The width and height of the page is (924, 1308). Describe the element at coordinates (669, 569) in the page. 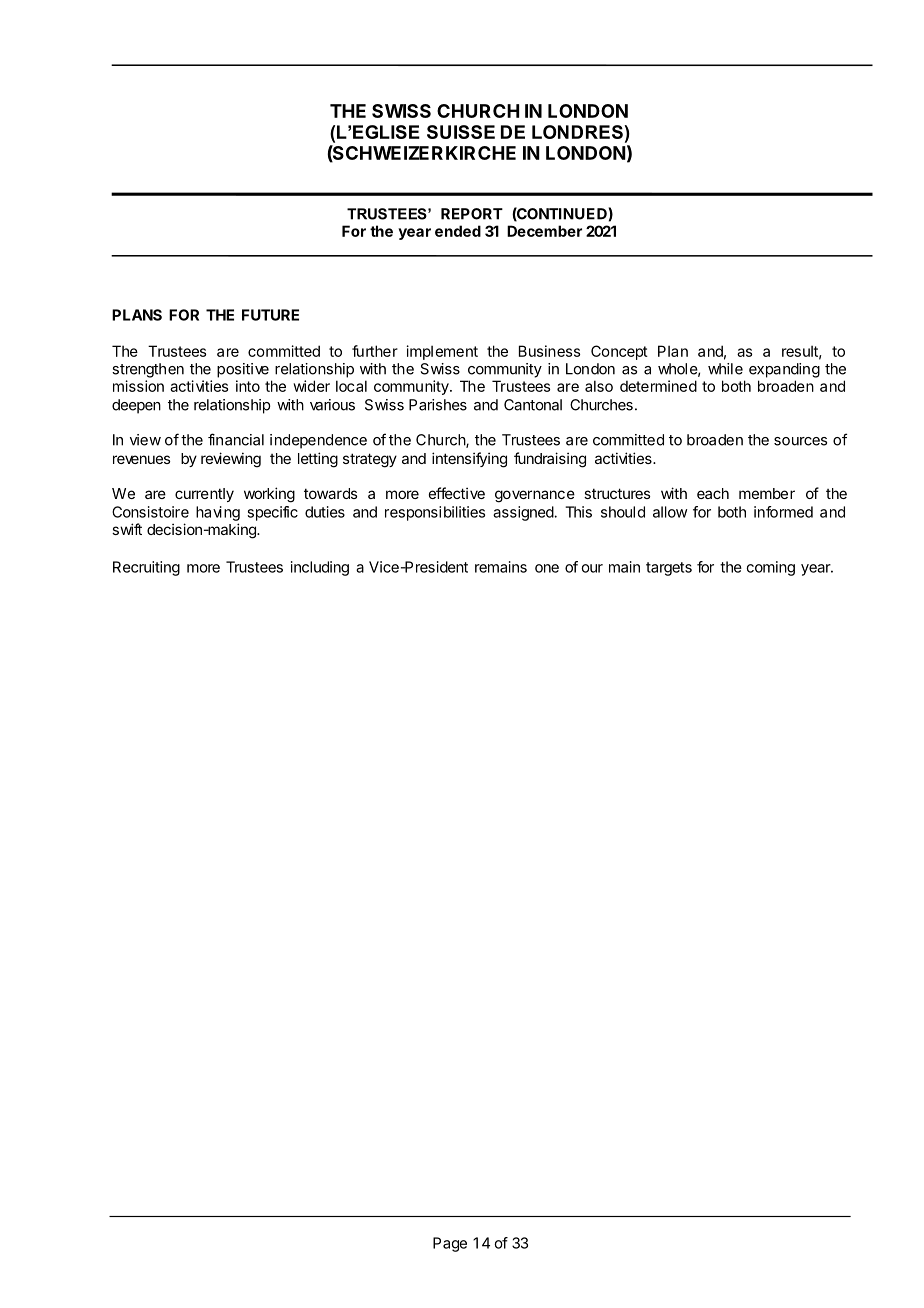

I see `targets` at that location.
